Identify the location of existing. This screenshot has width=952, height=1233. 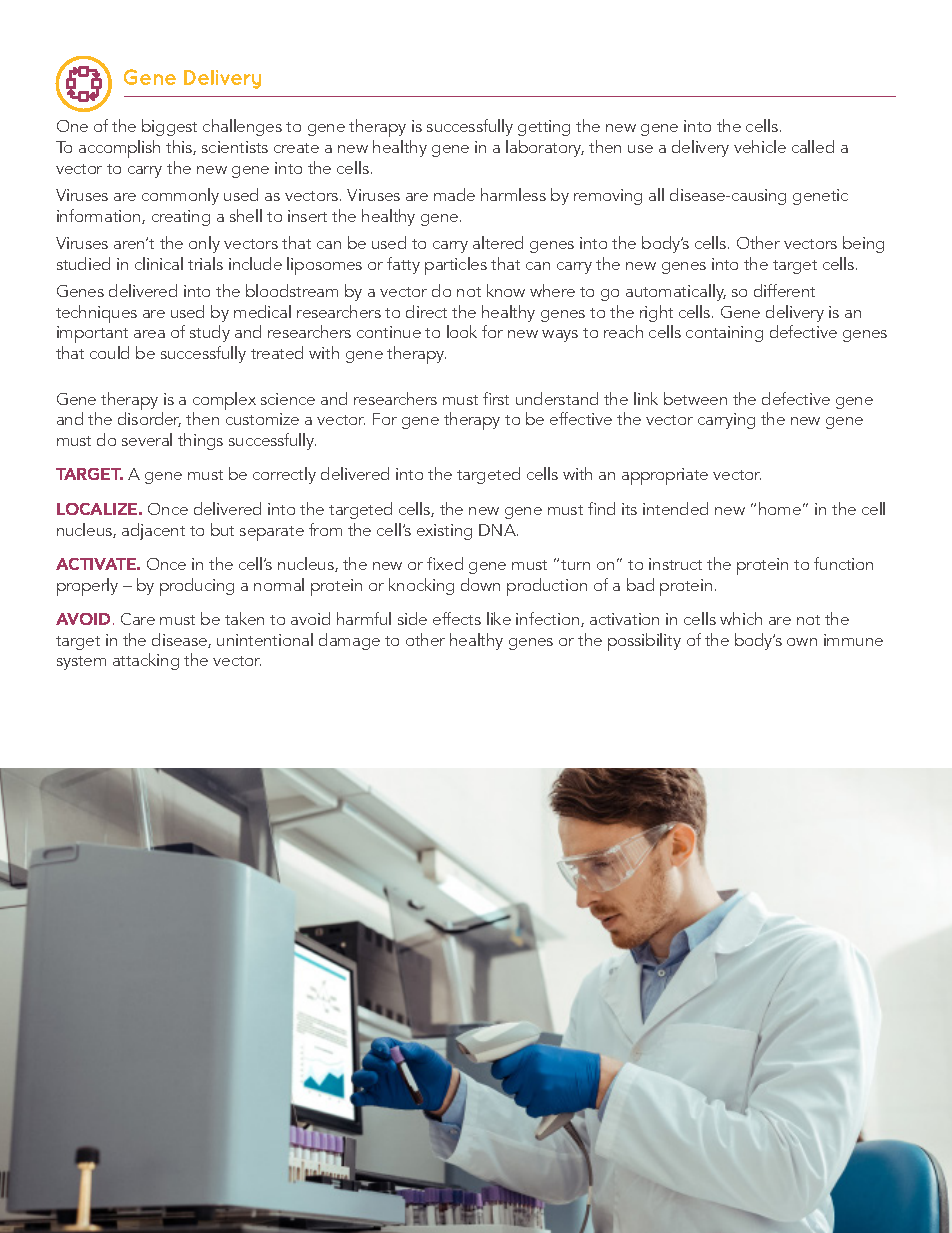
(444, 532).
